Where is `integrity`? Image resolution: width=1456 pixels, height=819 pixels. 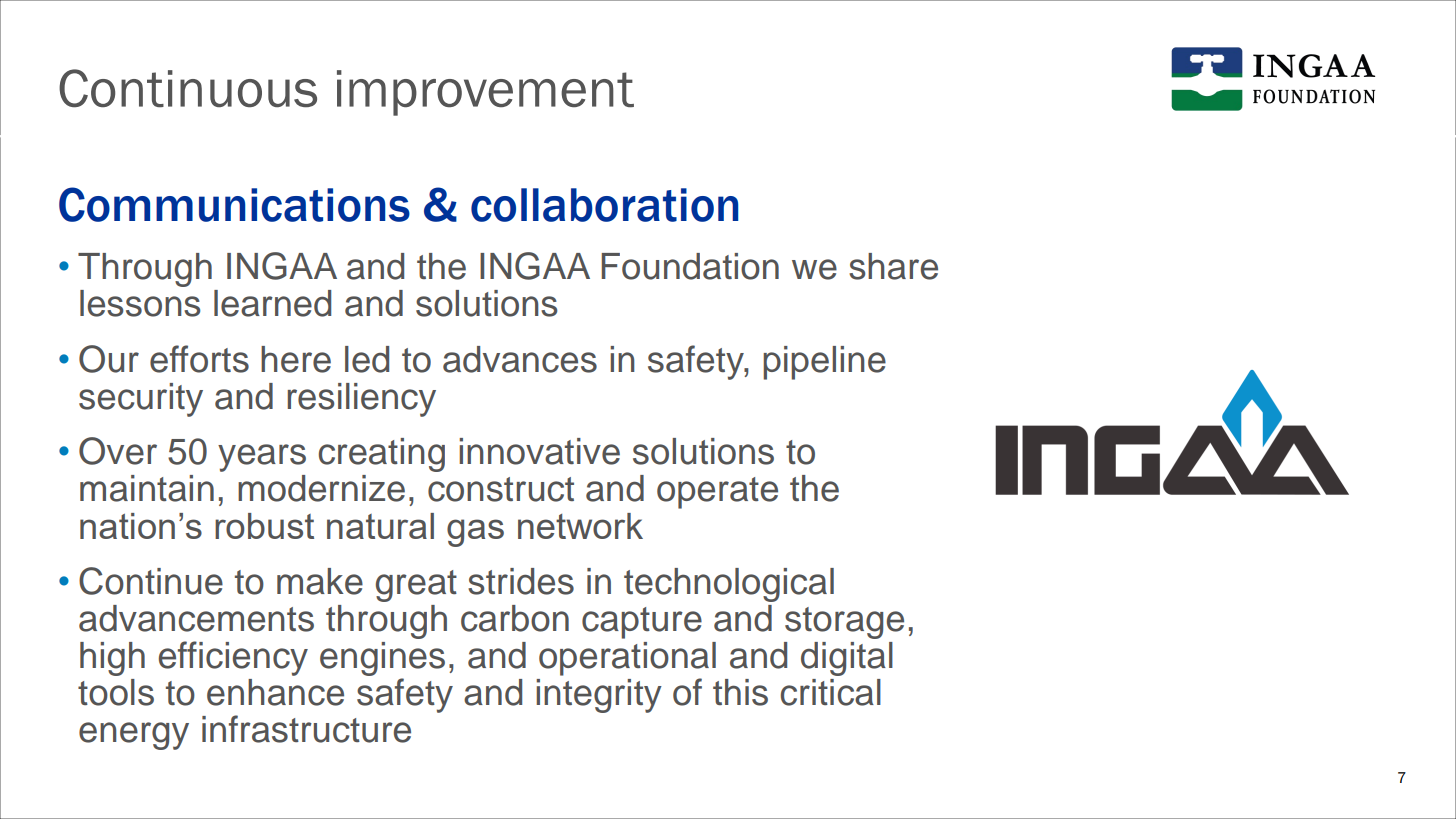
integrity is located at coordinates (599, 696).
